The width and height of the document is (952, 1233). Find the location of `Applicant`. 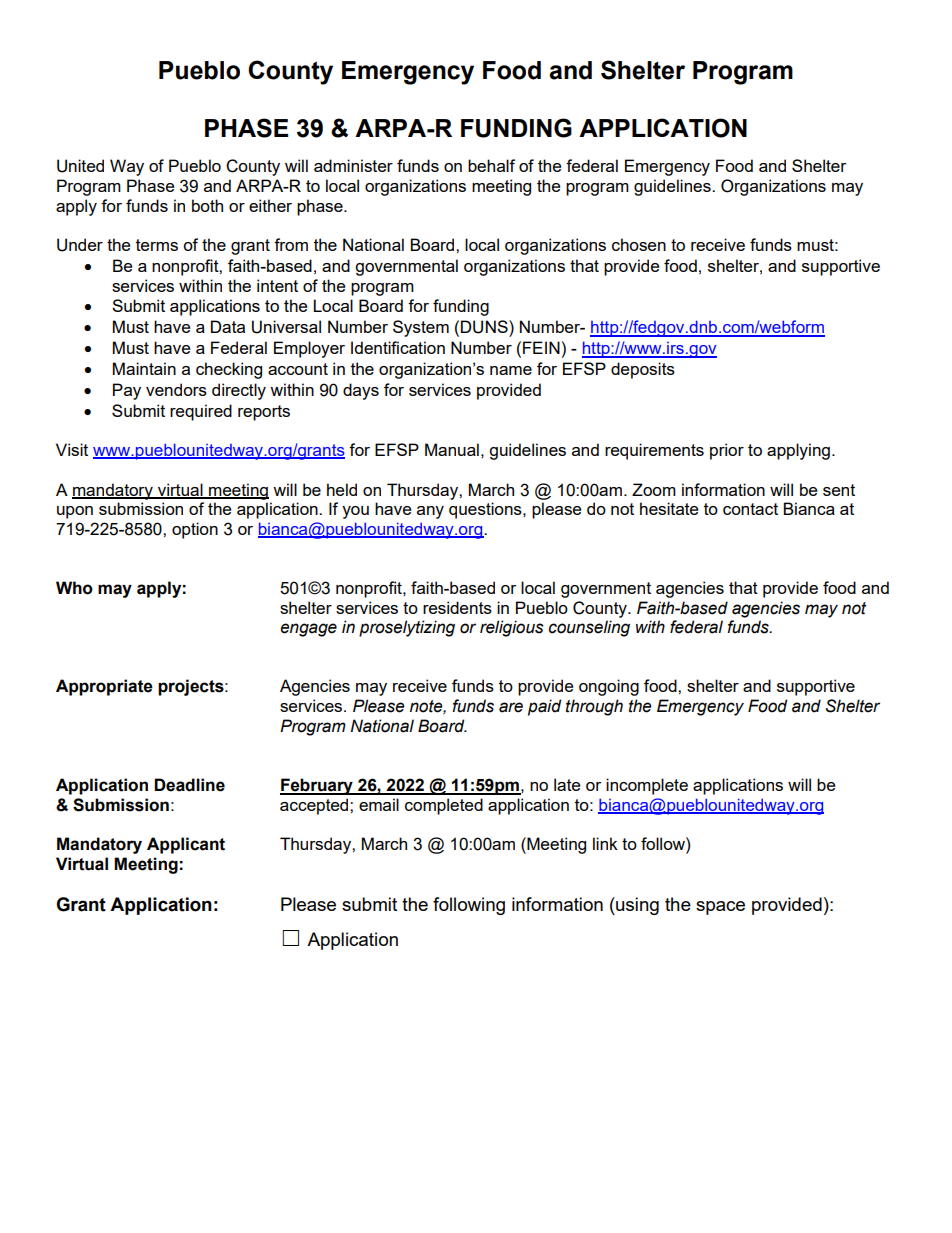

Applicant is located at coordinates (186, 845).
